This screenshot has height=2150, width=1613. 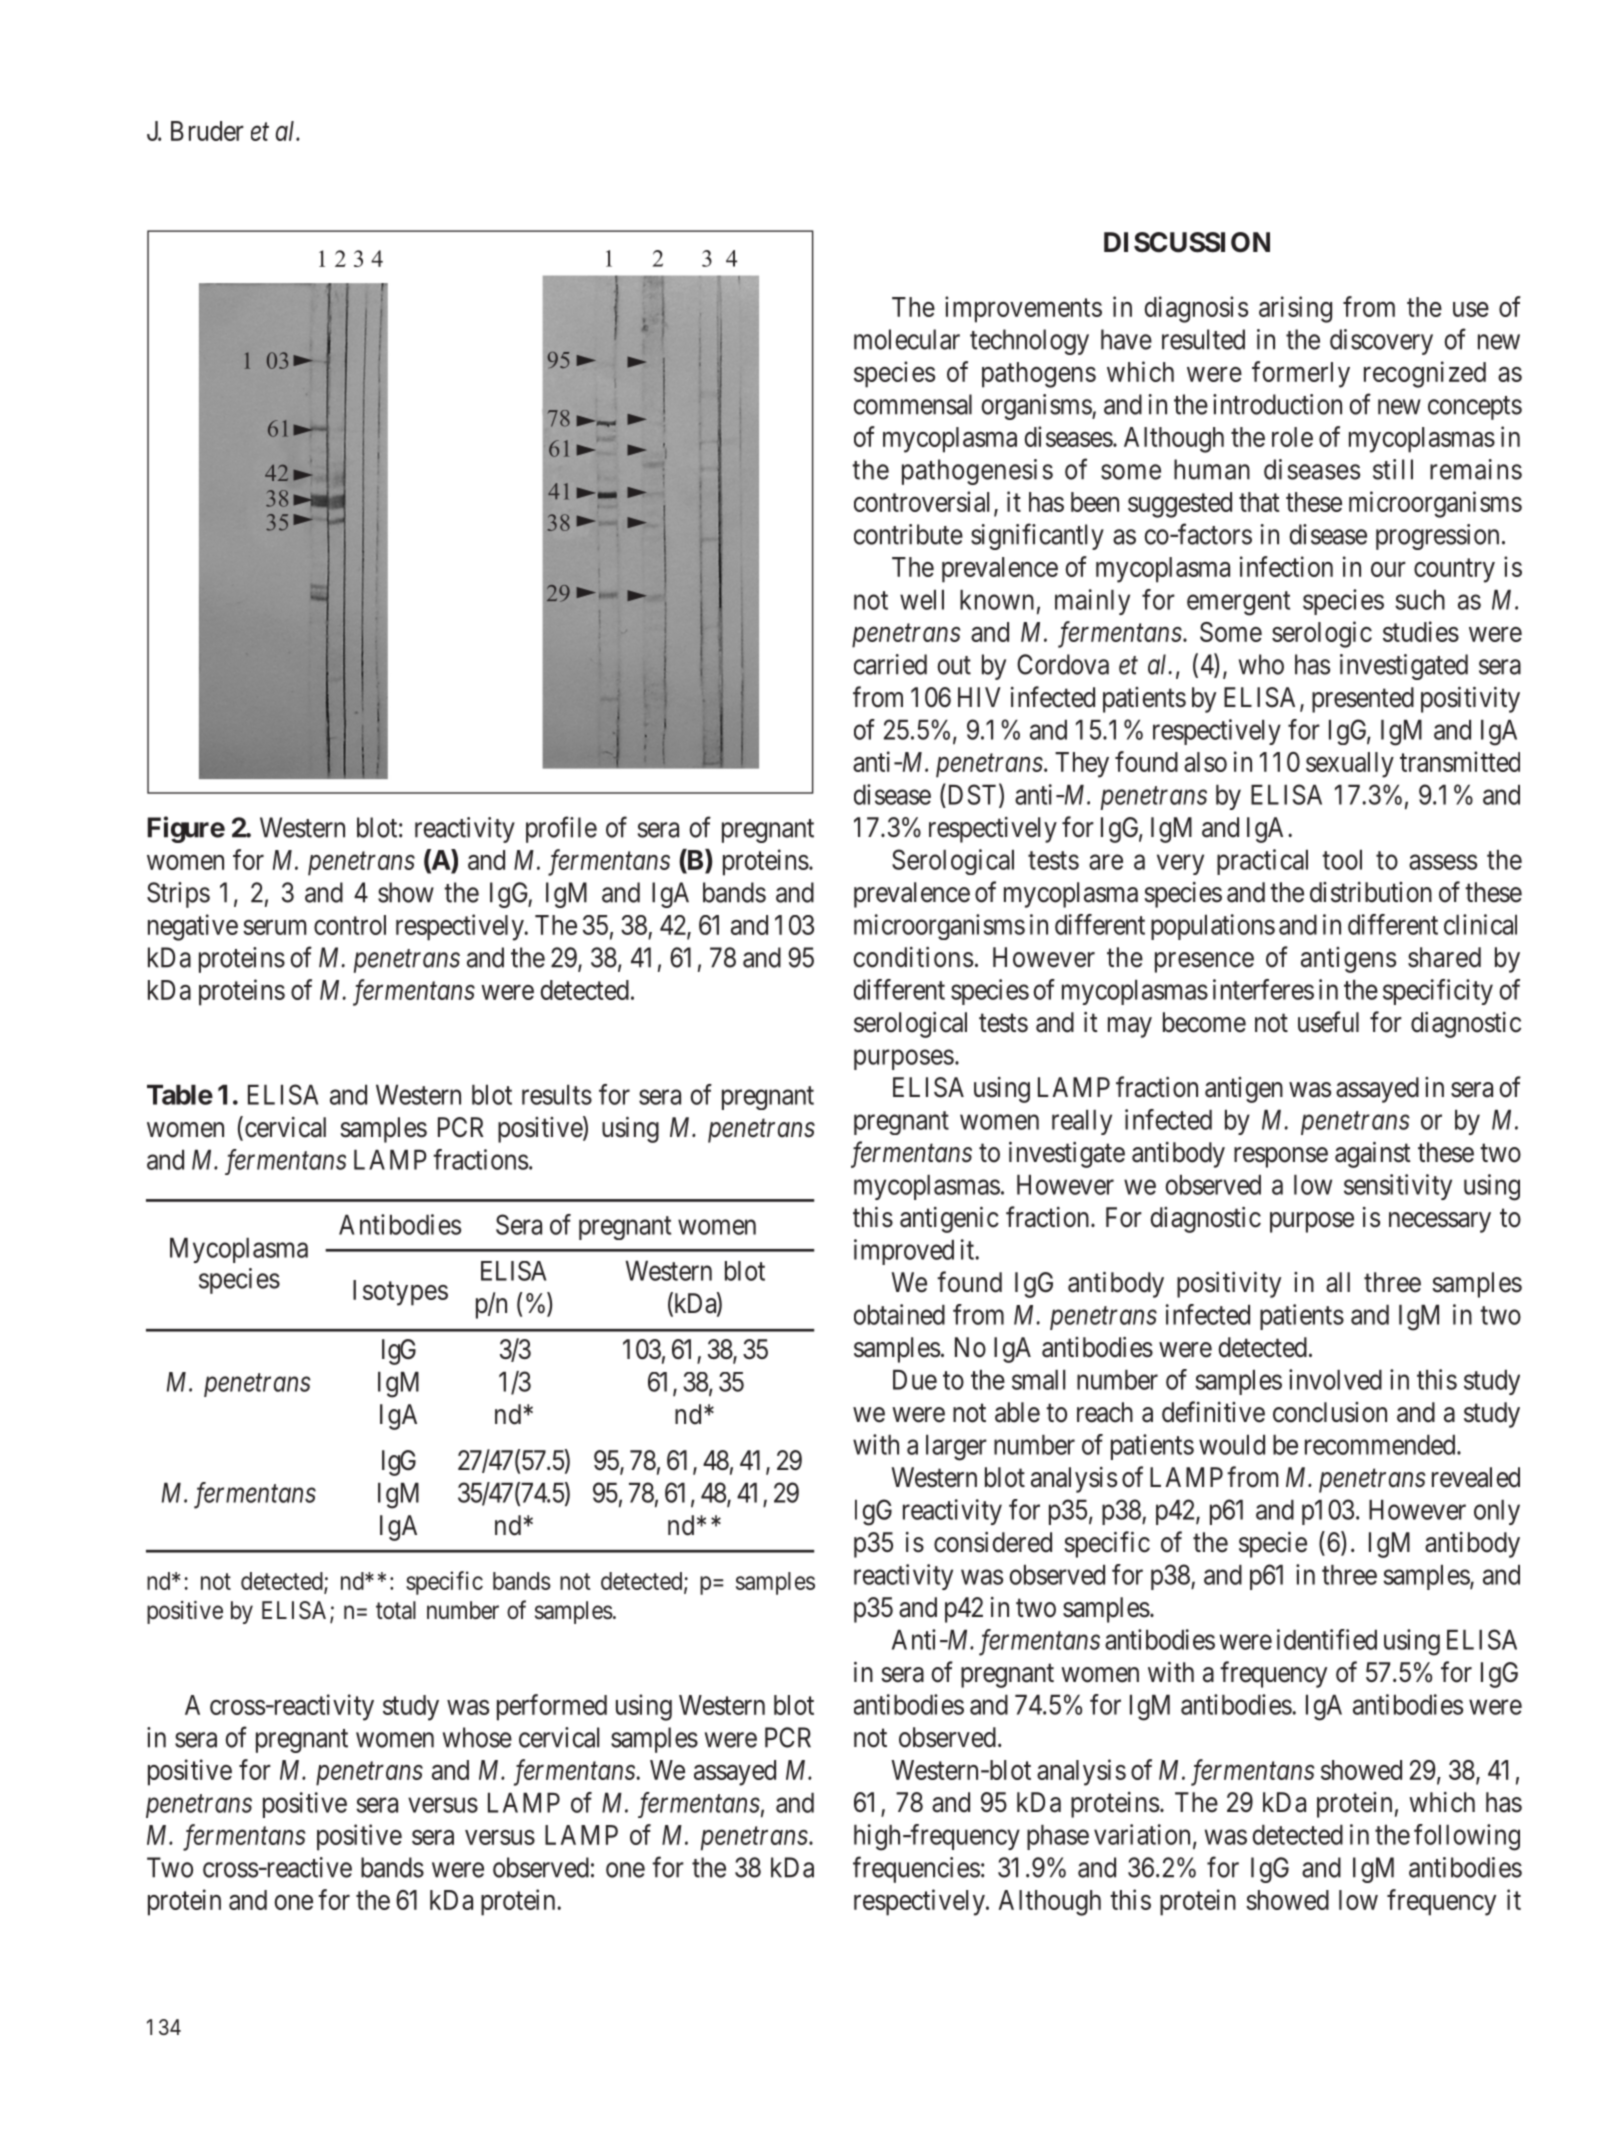 I want to click on control, so click(x=350, y=925).
